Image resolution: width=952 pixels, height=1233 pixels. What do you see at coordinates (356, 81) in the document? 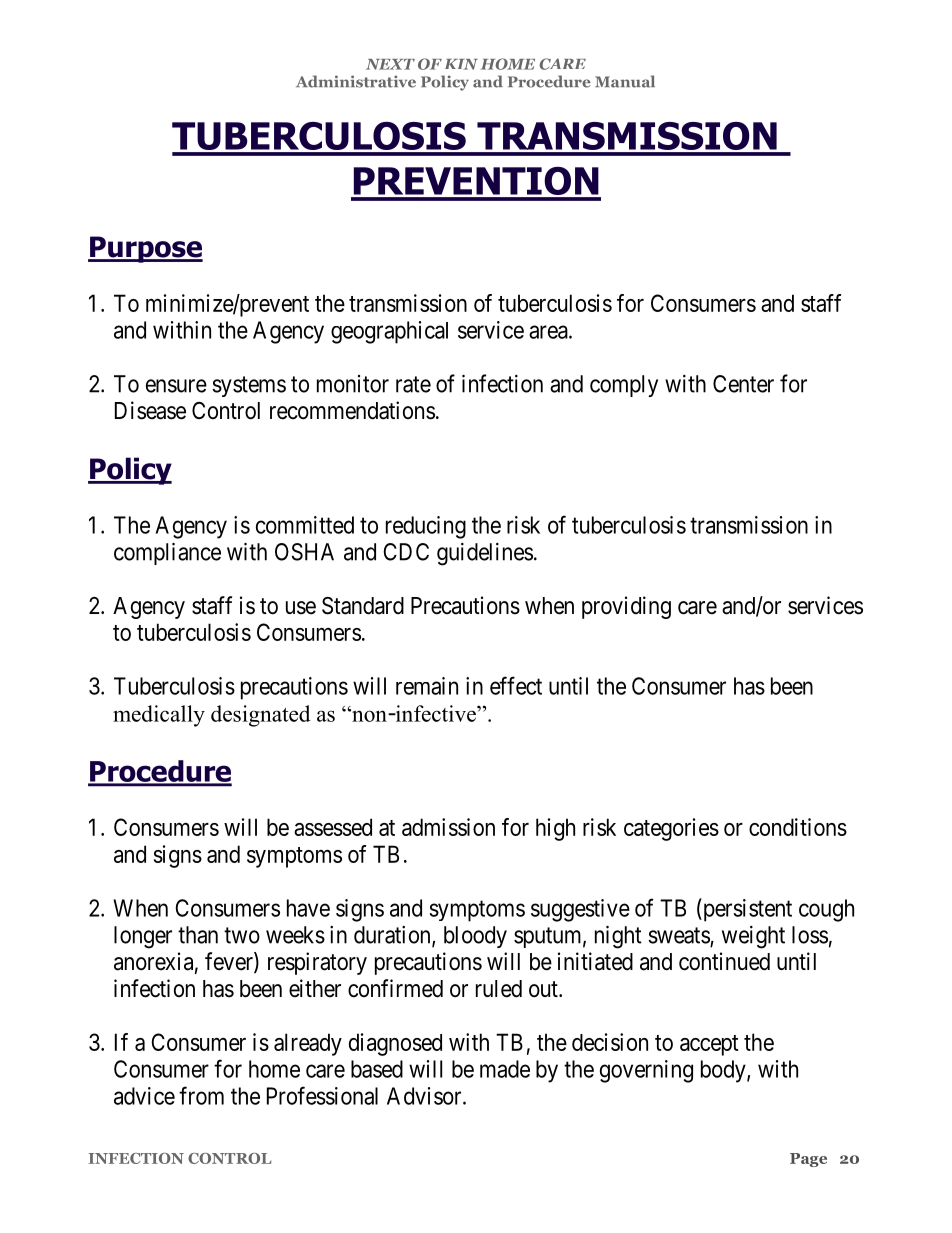
I see `Administrative` at bounding box center [356, 81].
